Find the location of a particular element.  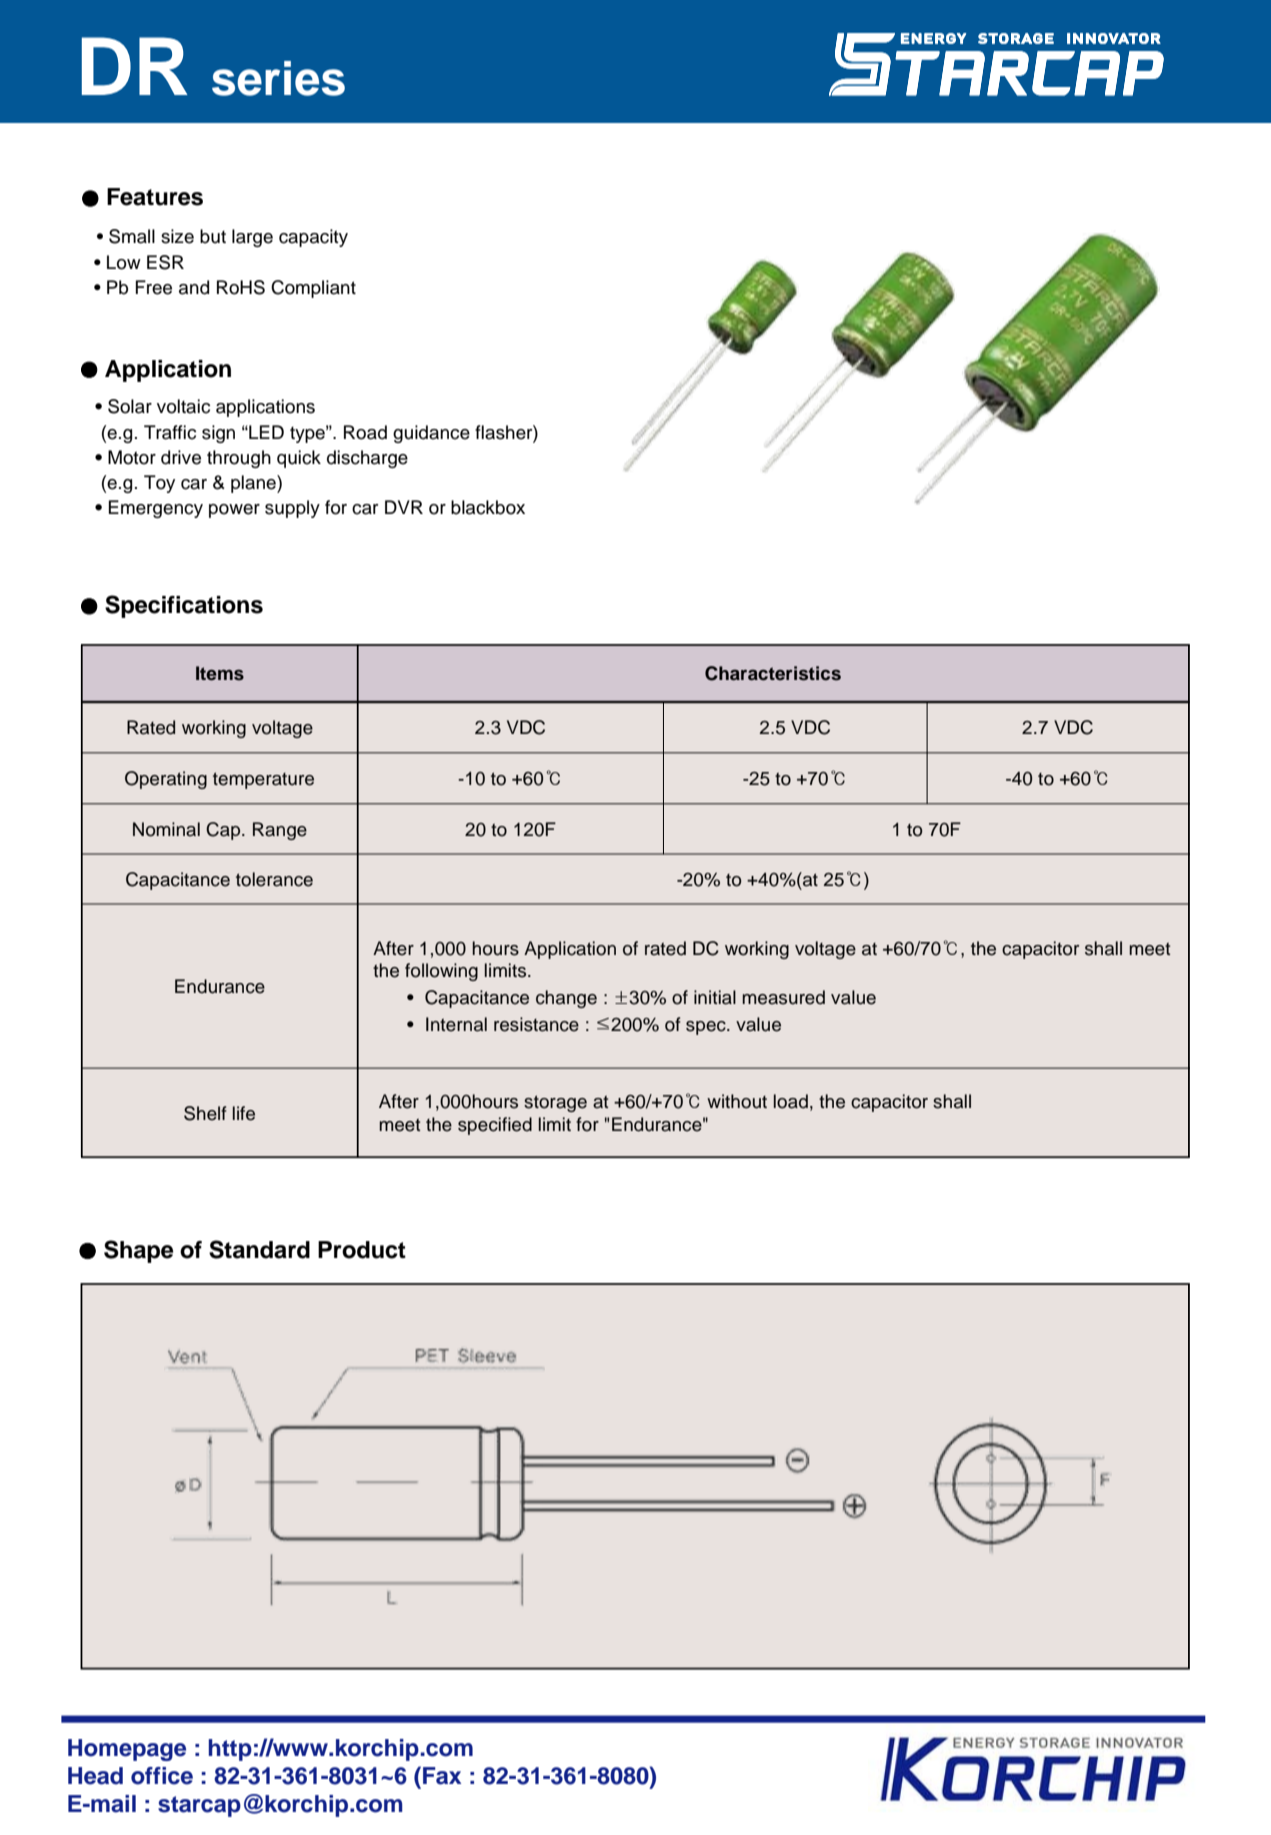

initial is located at coordinates (715, 997).
